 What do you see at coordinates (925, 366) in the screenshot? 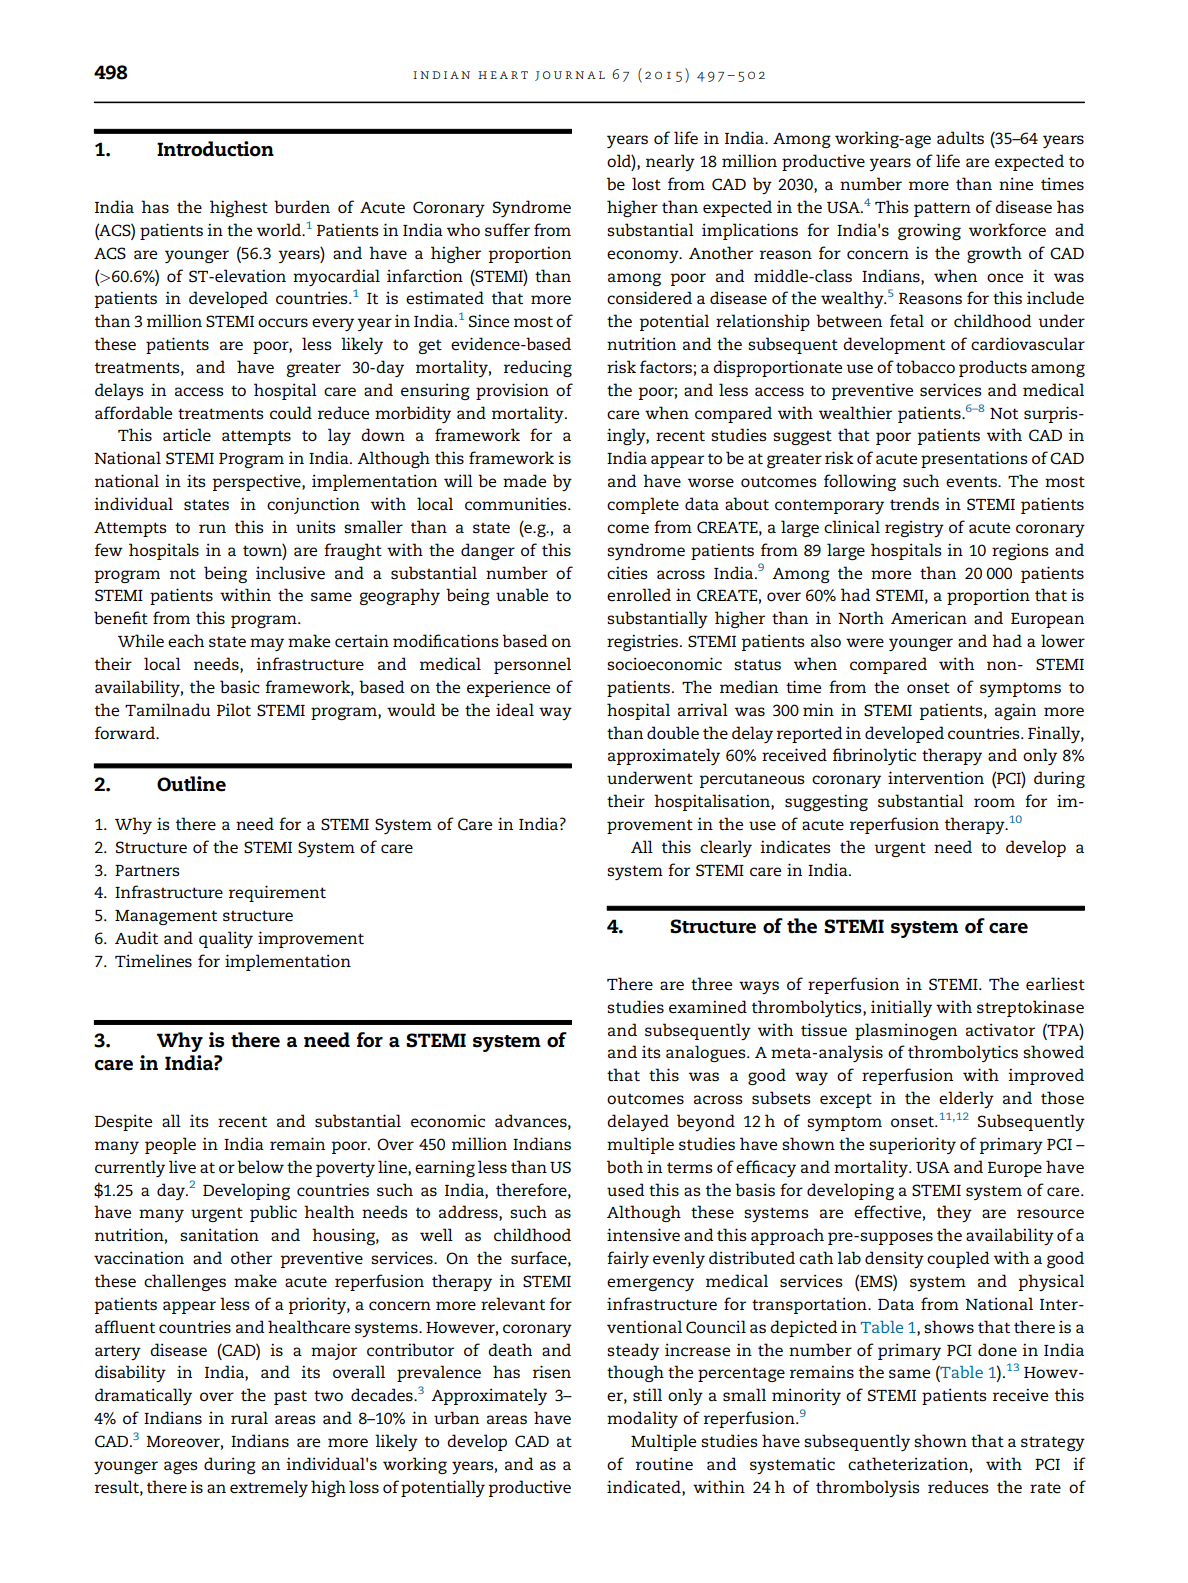
I see `tobacco` at bounding box center [925, 366].
